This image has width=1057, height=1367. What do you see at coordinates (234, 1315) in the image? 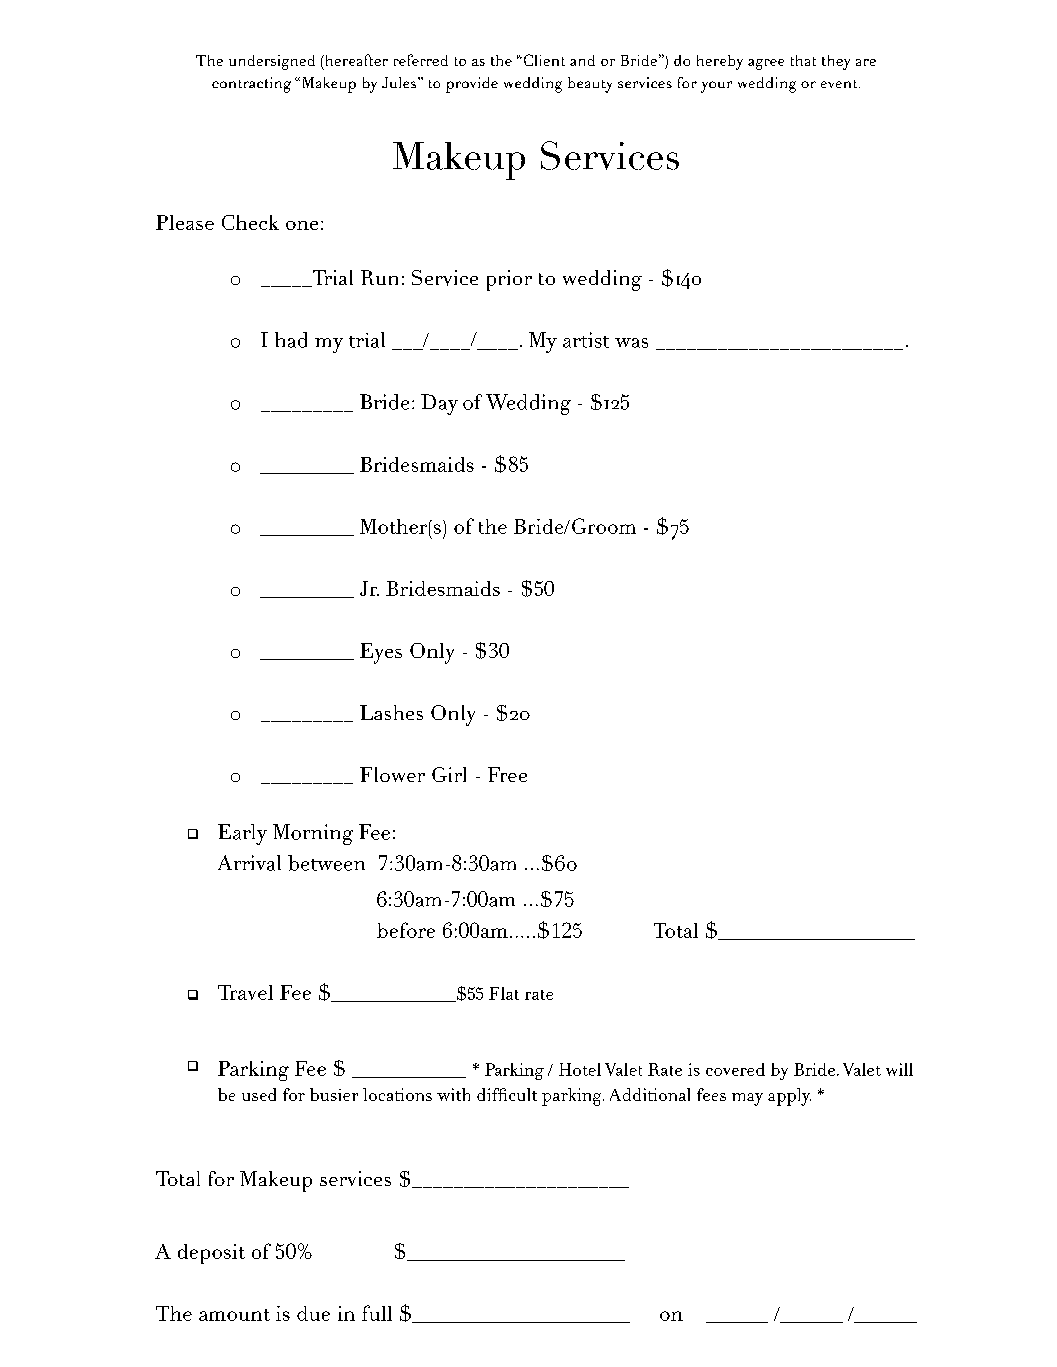
I see `amount` at bounding box center [234, 1315].
